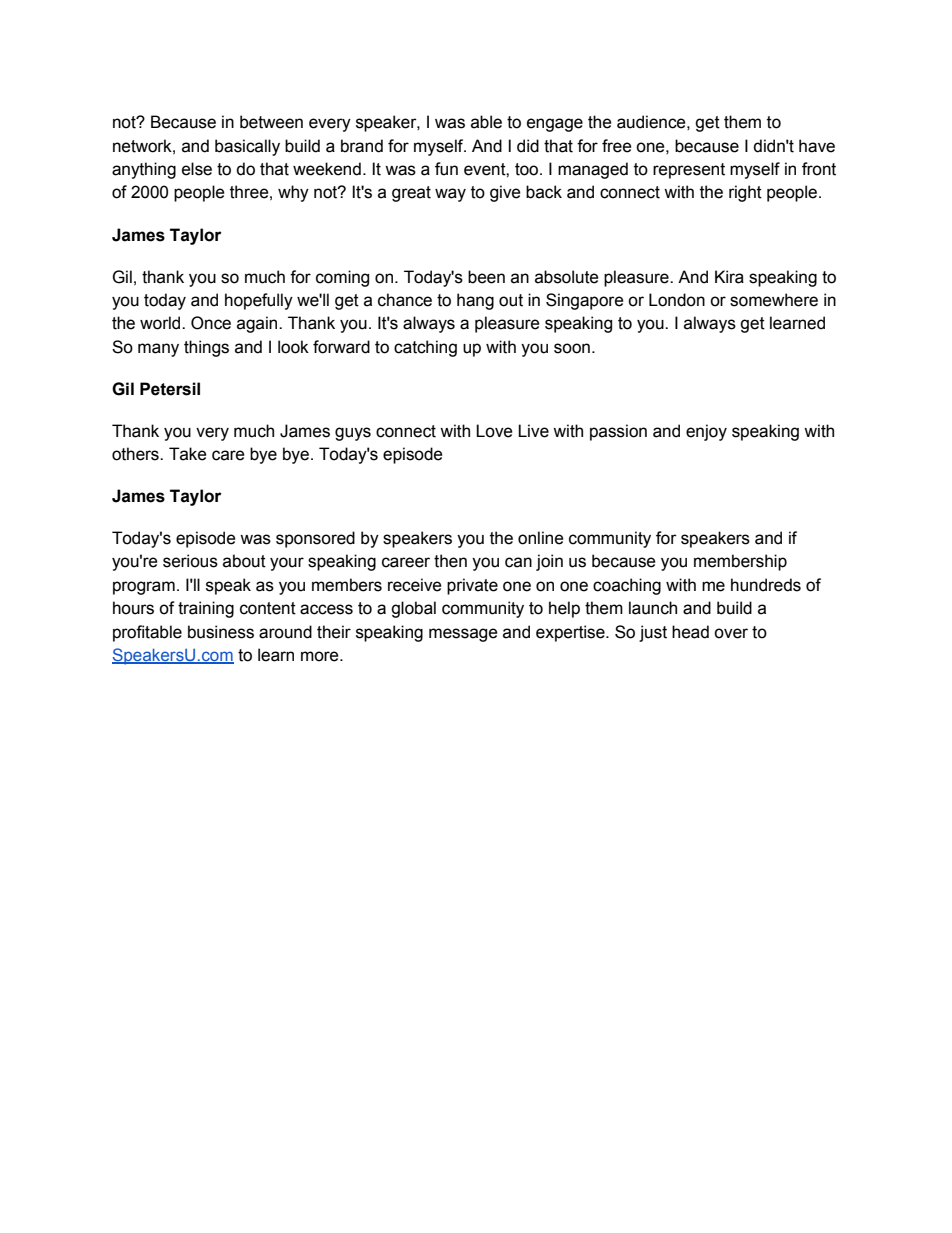 The image size is (952, 1233). I want to click on Take, so click(188, 454).
